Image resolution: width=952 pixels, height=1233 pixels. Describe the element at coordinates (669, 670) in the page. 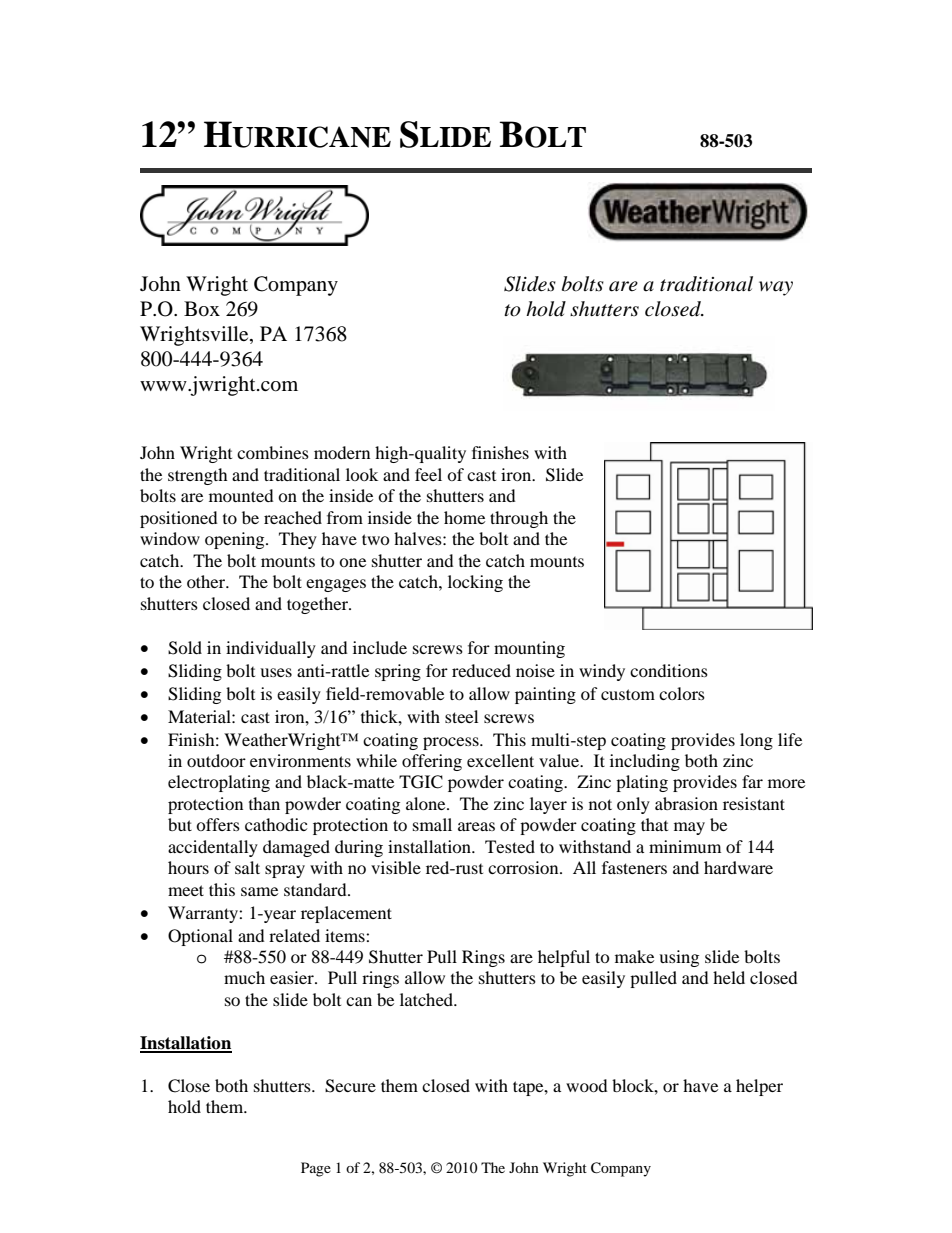

I see `conditions` at that location.
